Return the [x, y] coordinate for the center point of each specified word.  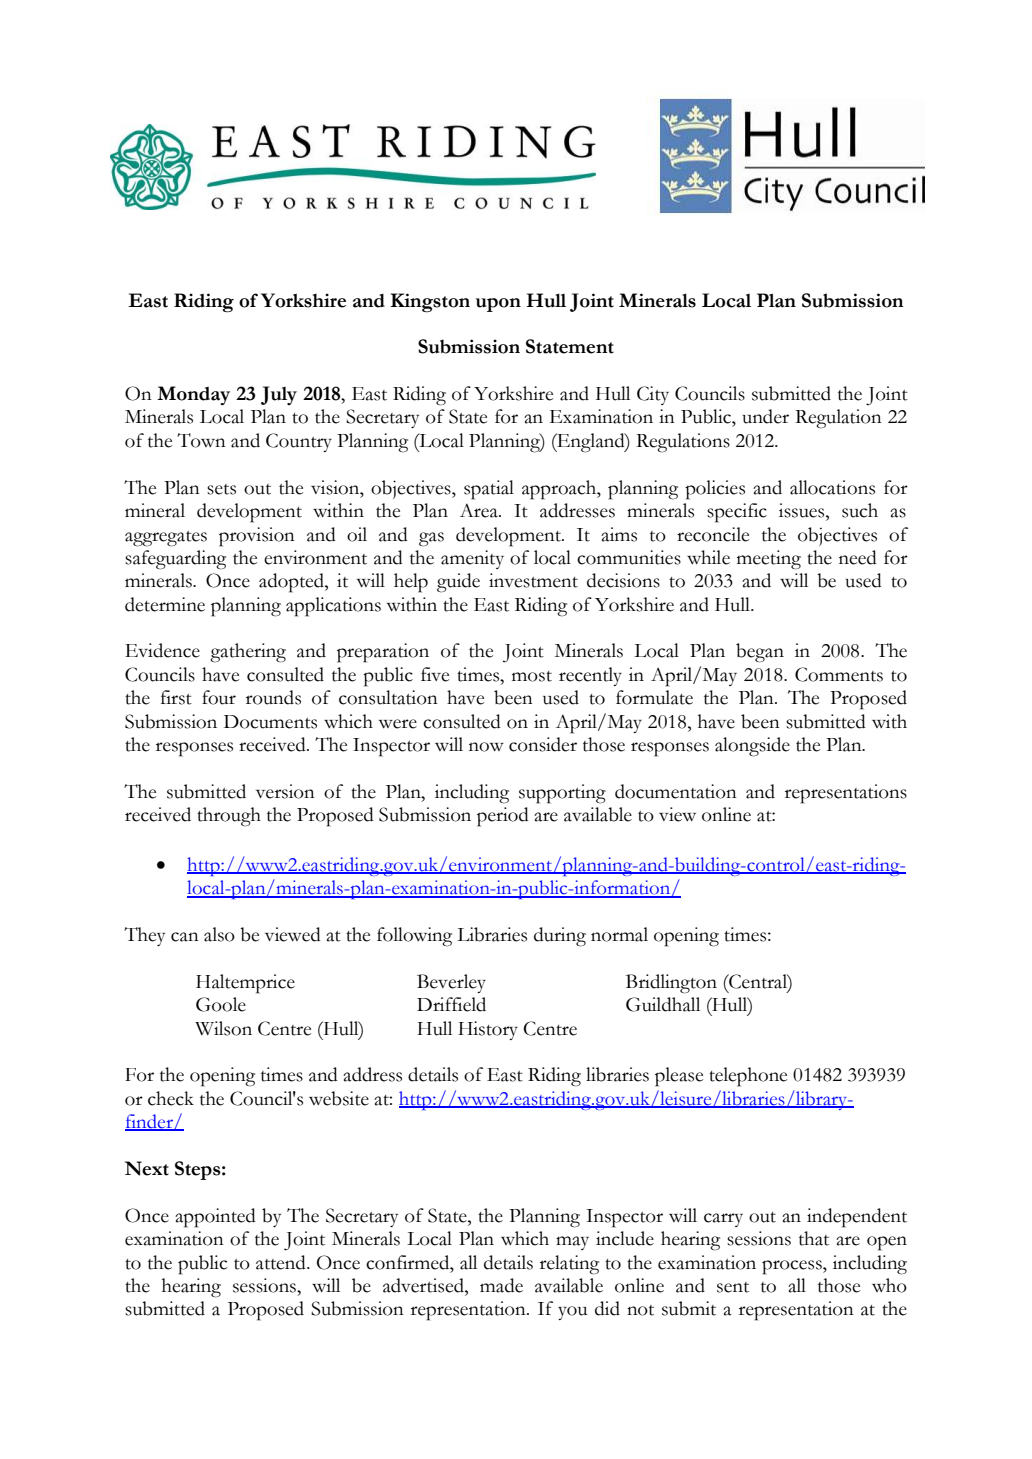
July [279, 395]
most [532, 676]
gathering [248, 653]
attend [282, 1262]
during [560, 937]
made [501, 1285]
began [760, 653]
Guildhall [663, 1004]
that [814, 1238]
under [765, 416]
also [219, 934]
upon [498, 305]
